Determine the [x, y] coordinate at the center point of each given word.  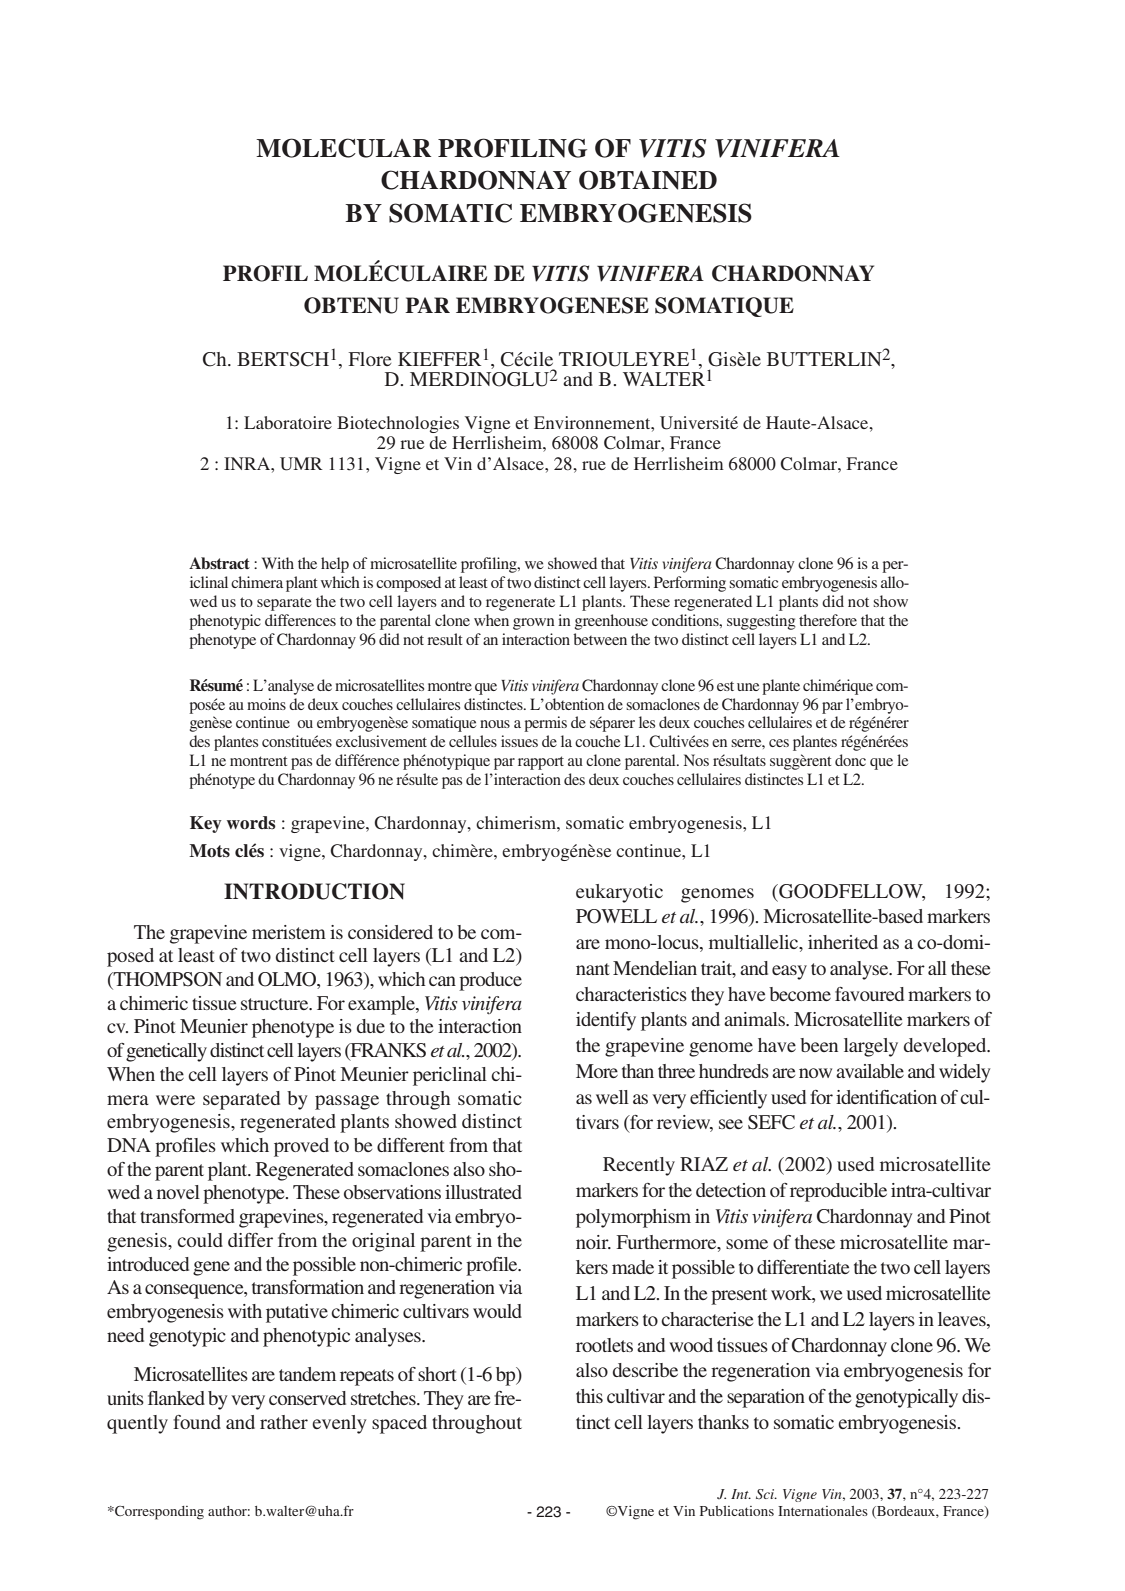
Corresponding [158, 1513]
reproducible [838, 1192]
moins [266, 704]
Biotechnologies [398, 424]
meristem [289, 932]
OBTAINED [648, 180]
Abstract [219, 563]
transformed [187, 1216]
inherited [843, 942]
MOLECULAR [343, 148]
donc [850, 760]
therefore [828, 620]
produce [490, 981]
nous [495, 724]
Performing [690, 584]
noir [593, 1242]
